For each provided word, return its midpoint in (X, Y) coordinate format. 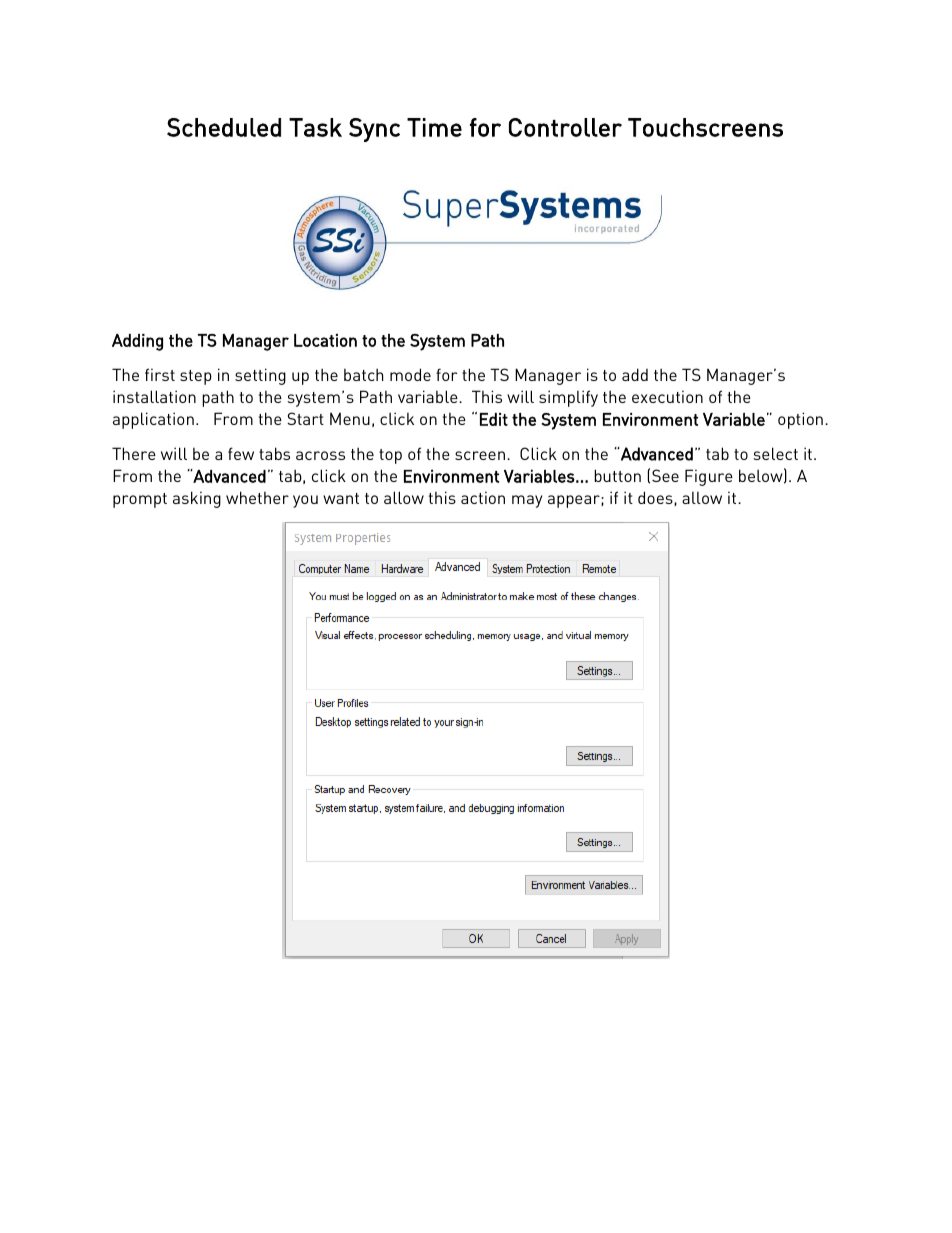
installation (154, 396)
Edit (494, 419)
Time (434, 127)
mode (410, 374)
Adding (137, 342)
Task (315, 127)
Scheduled (224, 127)
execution (667, 396)
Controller (565, 127)
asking (197, 499)
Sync (374, 130)
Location (325, 340)
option (800, 420)
